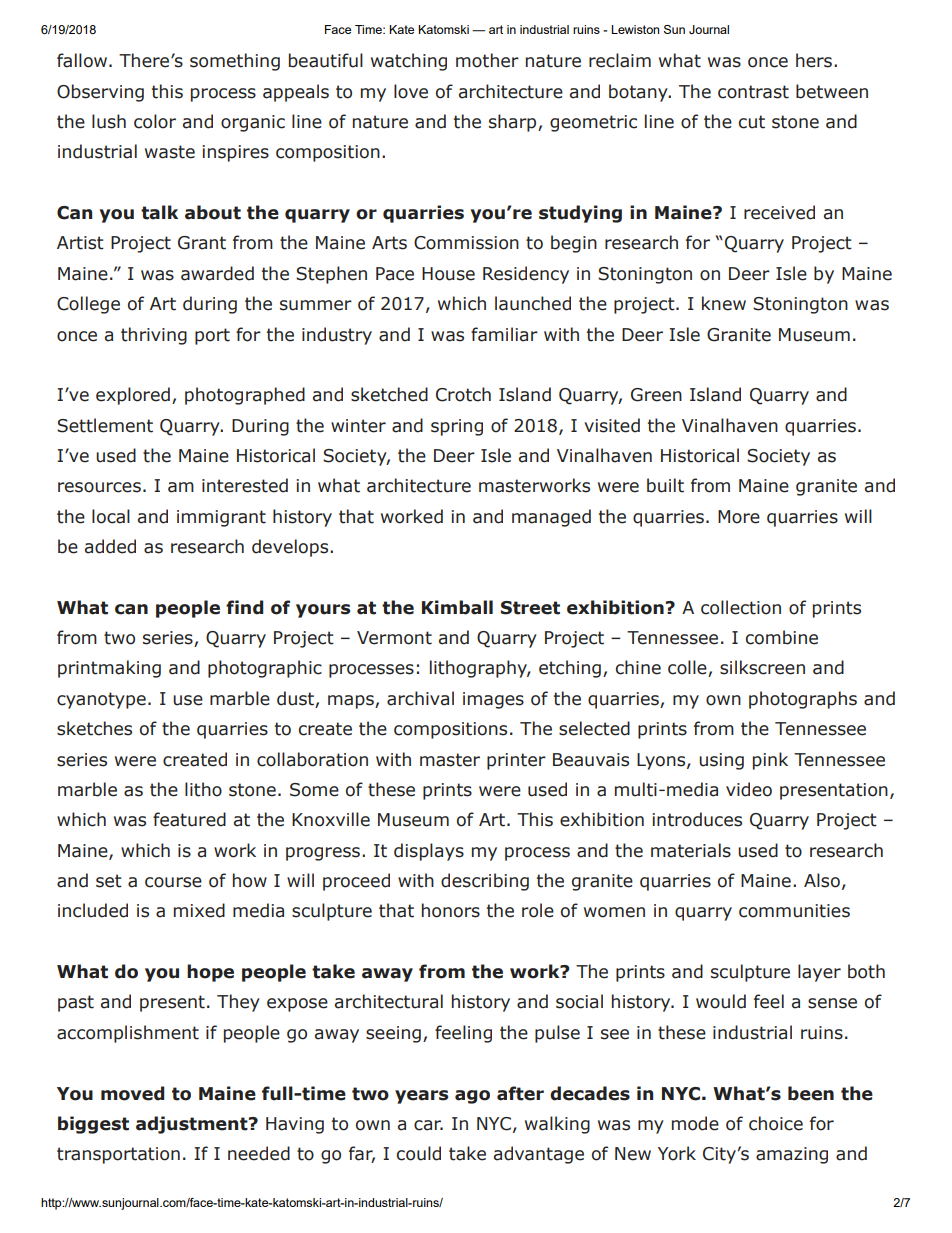 The width and height of the screenshot is (952, 1233). Describe the element at coordinates (189, 819) in the screenshot. I see `featured` at that location.
